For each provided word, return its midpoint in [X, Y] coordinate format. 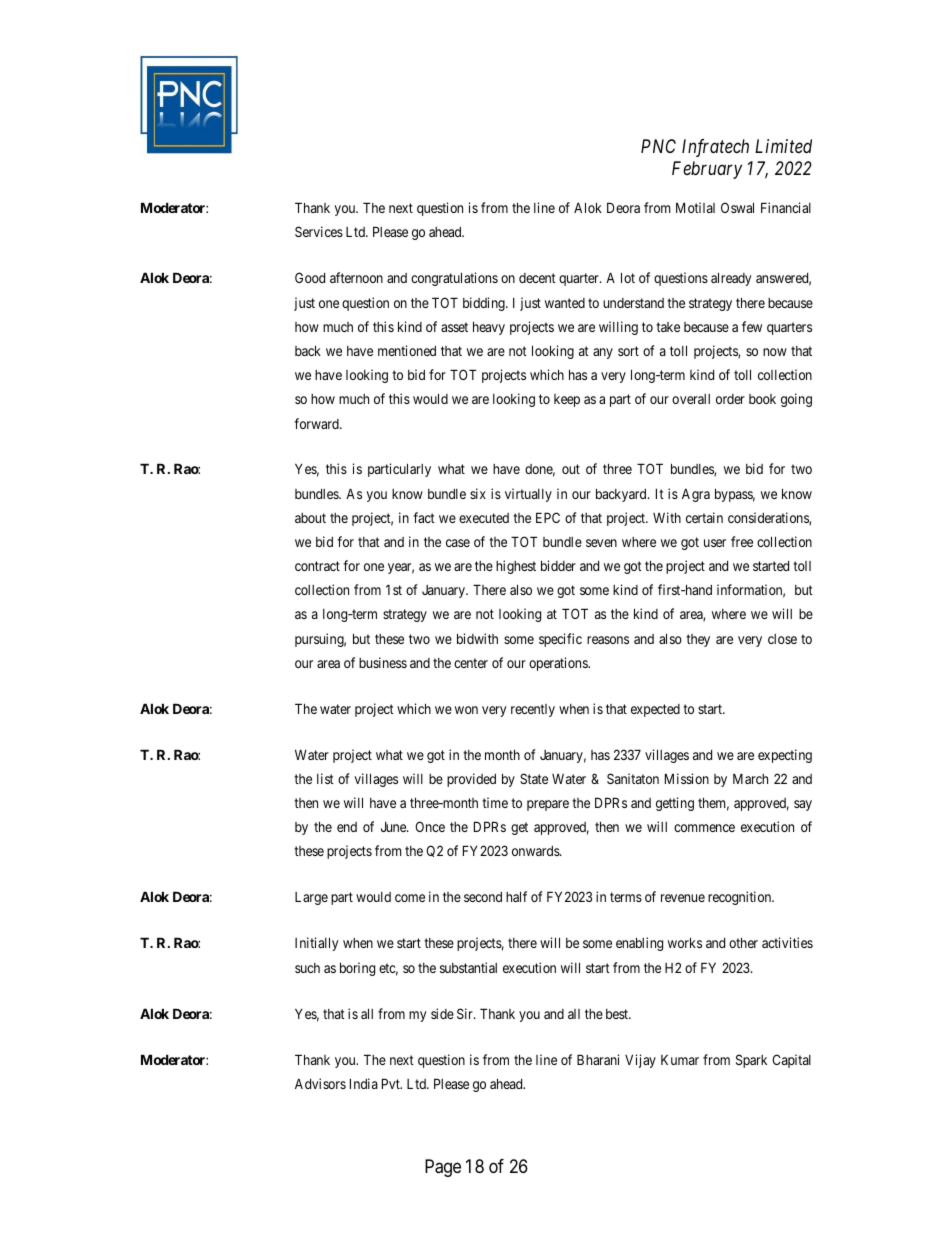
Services [319, 231]
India [364, 1083]
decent [537, 278]
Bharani [598, 1059]
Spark [751, 1061]
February [707, 170]
